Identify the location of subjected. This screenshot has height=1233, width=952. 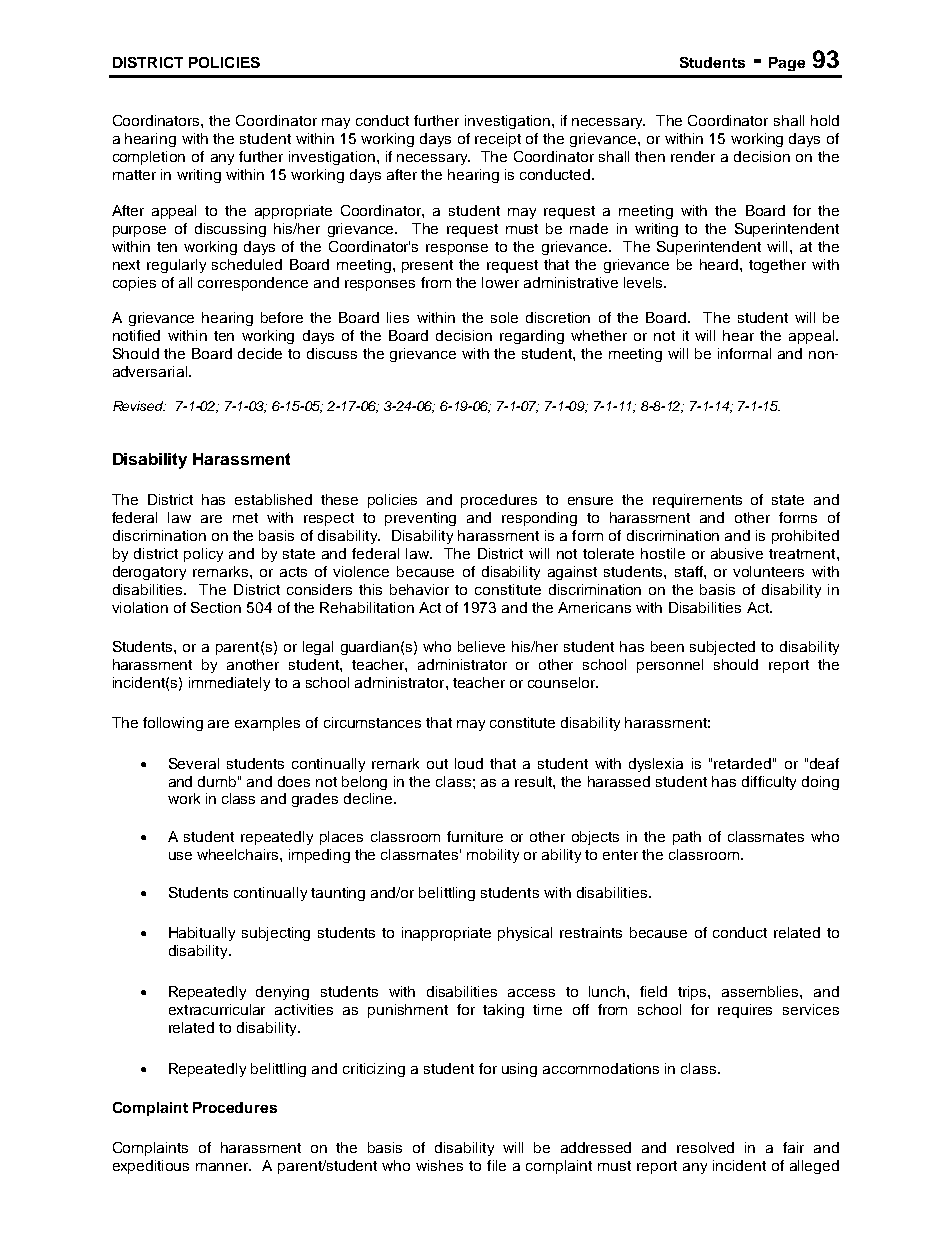
(722, 648).
